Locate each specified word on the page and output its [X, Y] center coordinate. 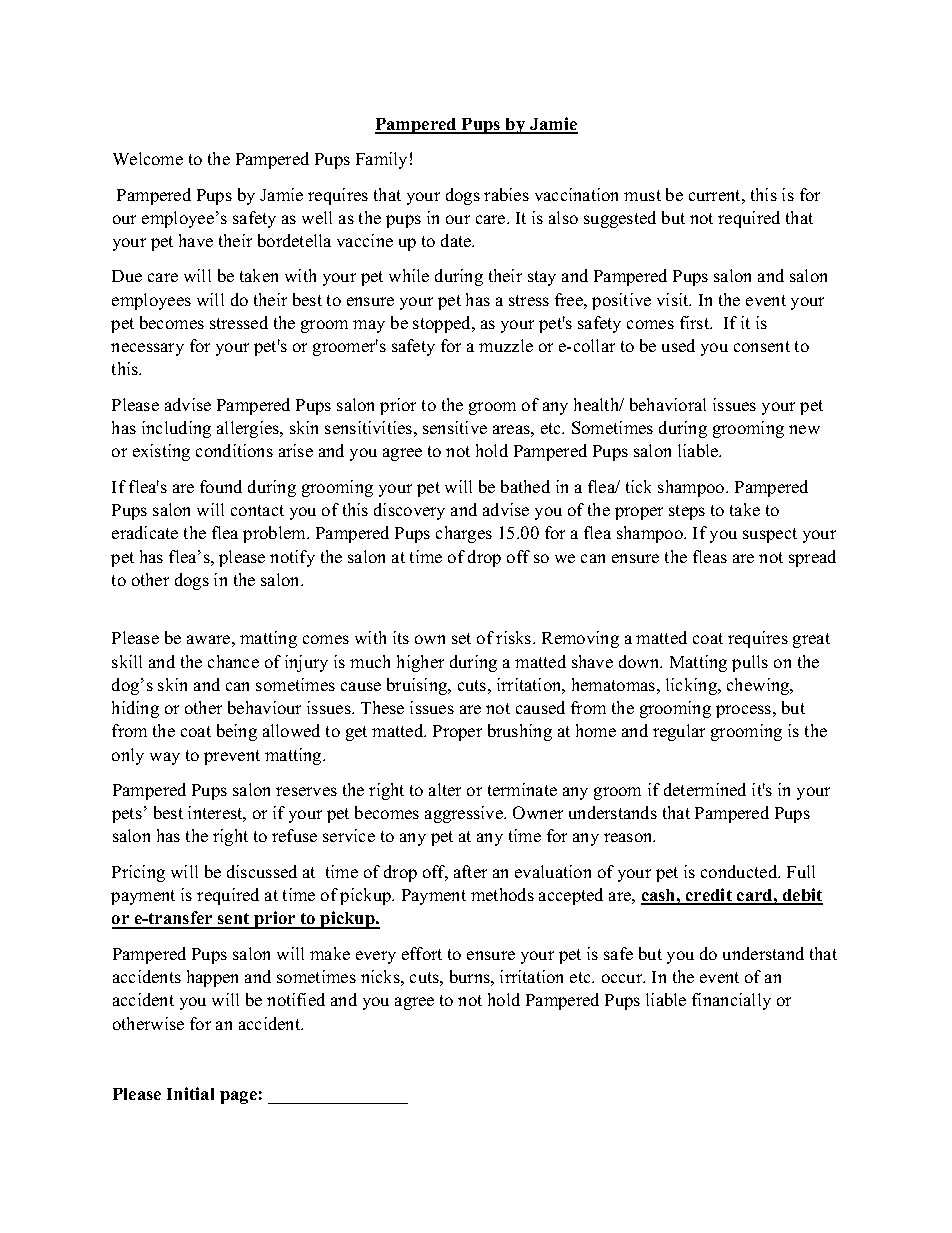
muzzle [506, 345]
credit [709, 896]
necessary [147, 349]
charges [464, 534]
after [470, 871]
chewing [759, 686]
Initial [190, 1093]
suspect [770, 535]
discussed [262, 871]
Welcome [148, 158]
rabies [506, 194]
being [237, 732]
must [642, 195]
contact [257, 510]
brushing [520, 732]
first [696, 322]
